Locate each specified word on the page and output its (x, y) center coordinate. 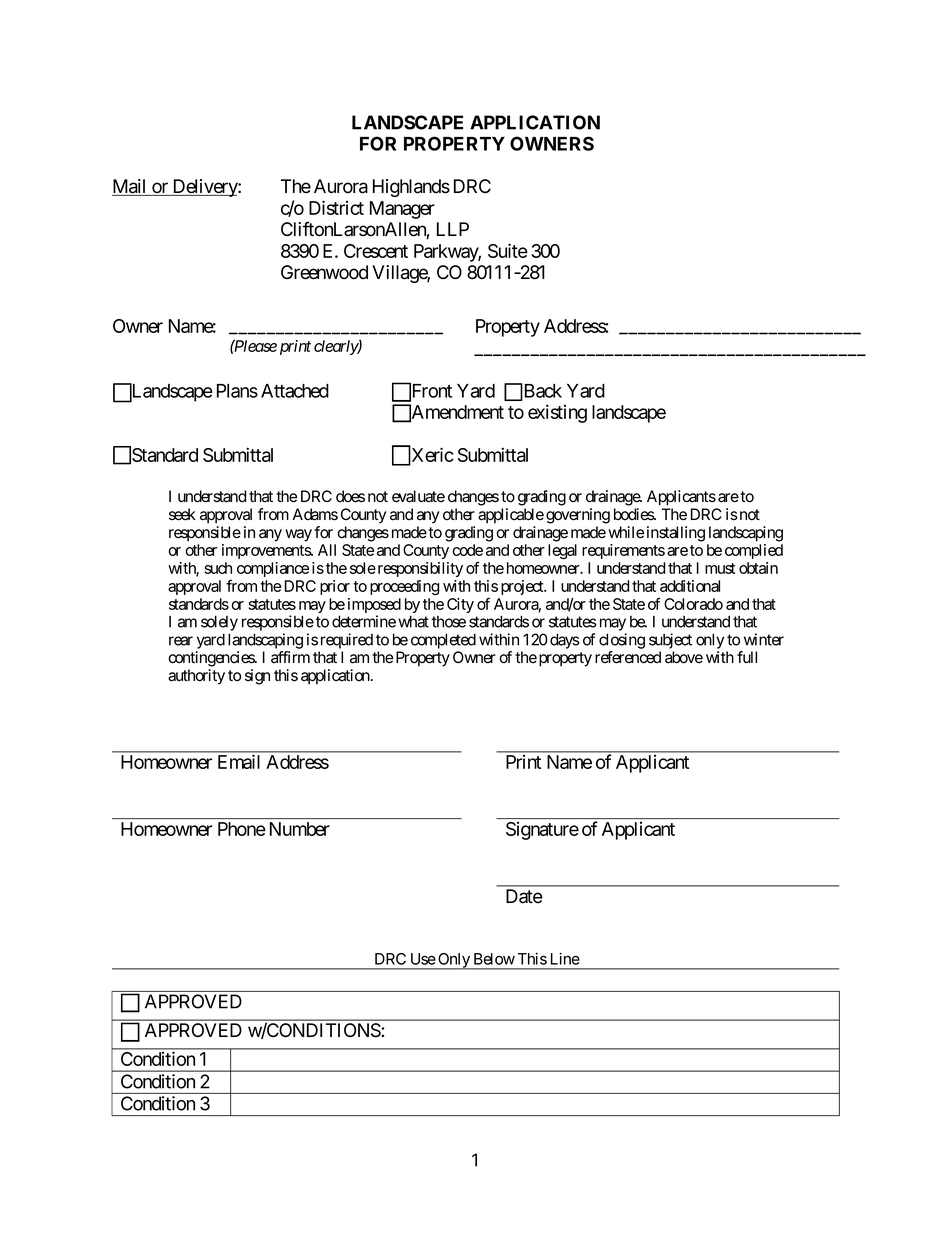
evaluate (418, 496)
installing (676, 534)
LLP (453, 229)
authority (196, 677)
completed (443, 641)
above (684, 657)
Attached (295, 391)
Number (300, 829)
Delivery (204, 188)
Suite (508, 250)
